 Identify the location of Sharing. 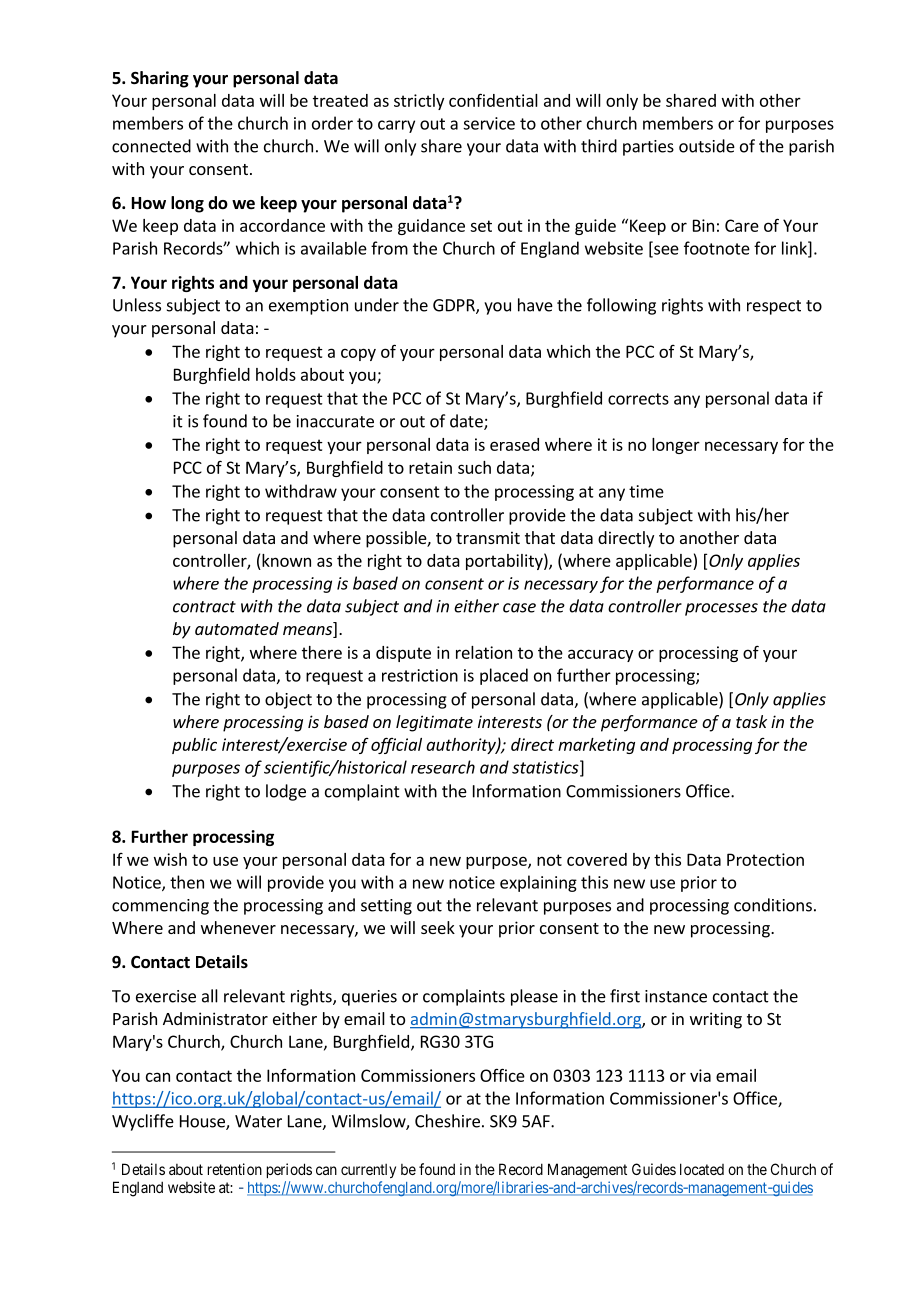
(160, 79).
